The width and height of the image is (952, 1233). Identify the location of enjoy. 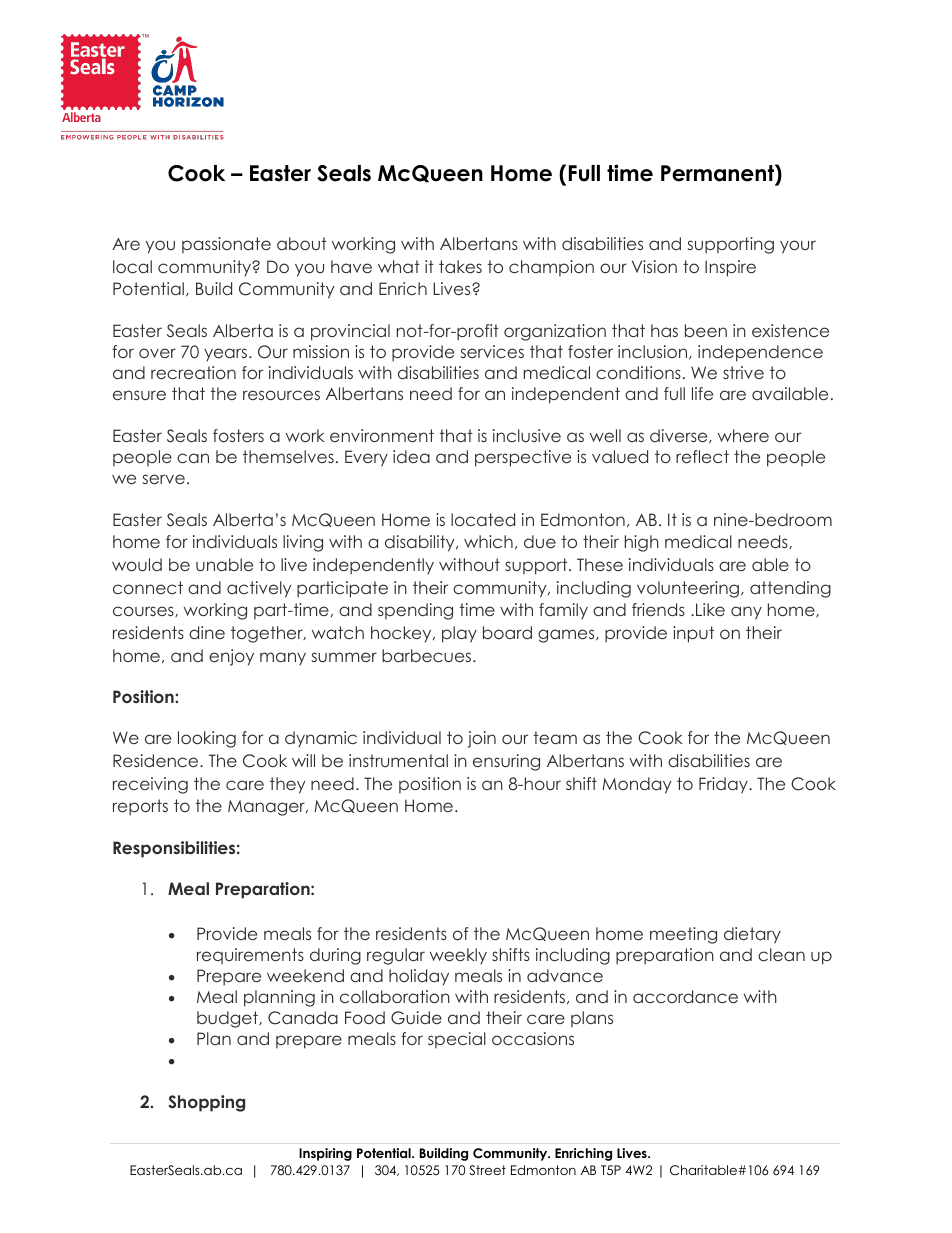
(231, 657).
